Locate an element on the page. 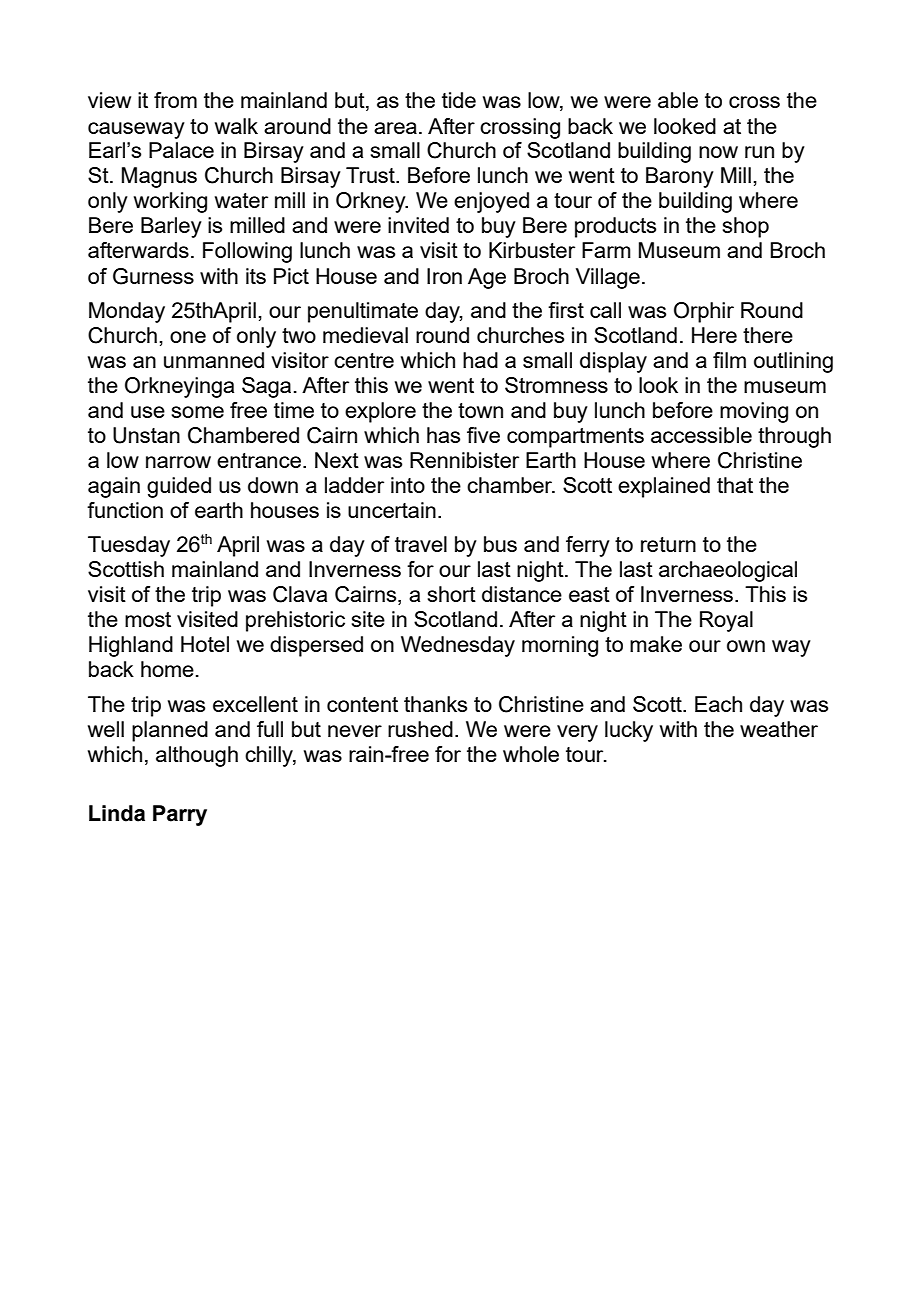  Parry is located at coordinates (180, 815).
